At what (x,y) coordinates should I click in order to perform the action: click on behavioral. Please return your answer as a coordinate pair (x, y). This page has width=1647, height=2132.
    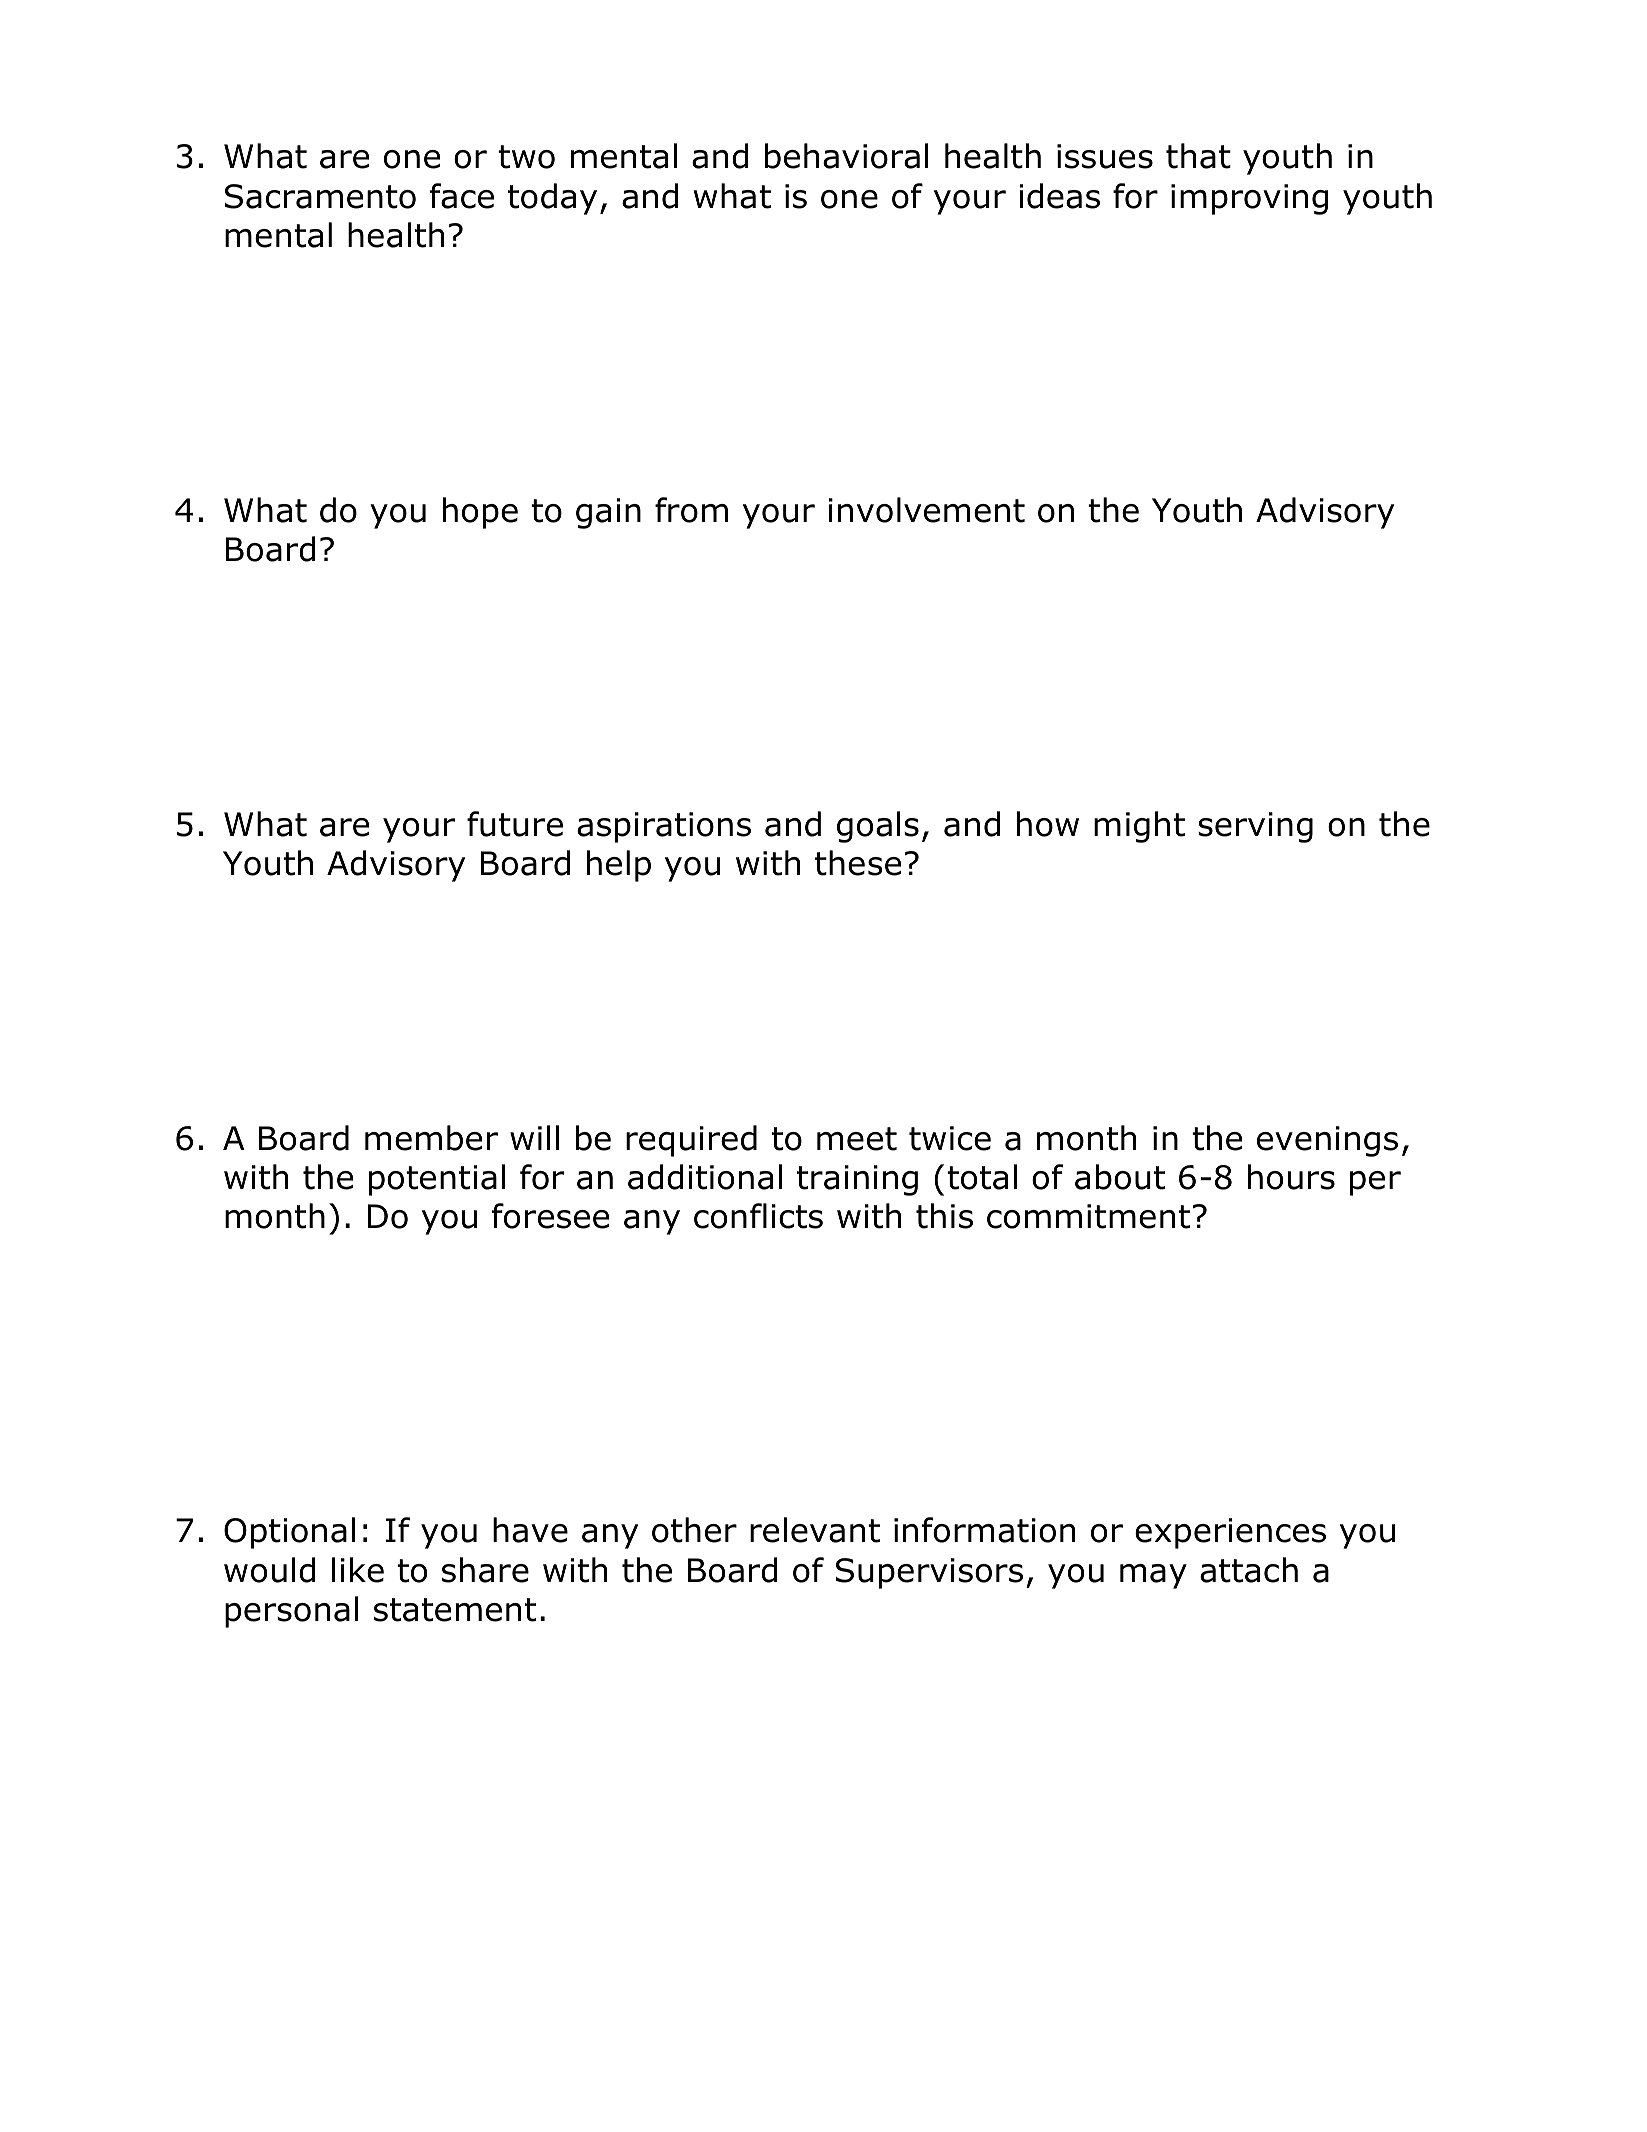
    Looking at the image, I should click on (846, 156).
